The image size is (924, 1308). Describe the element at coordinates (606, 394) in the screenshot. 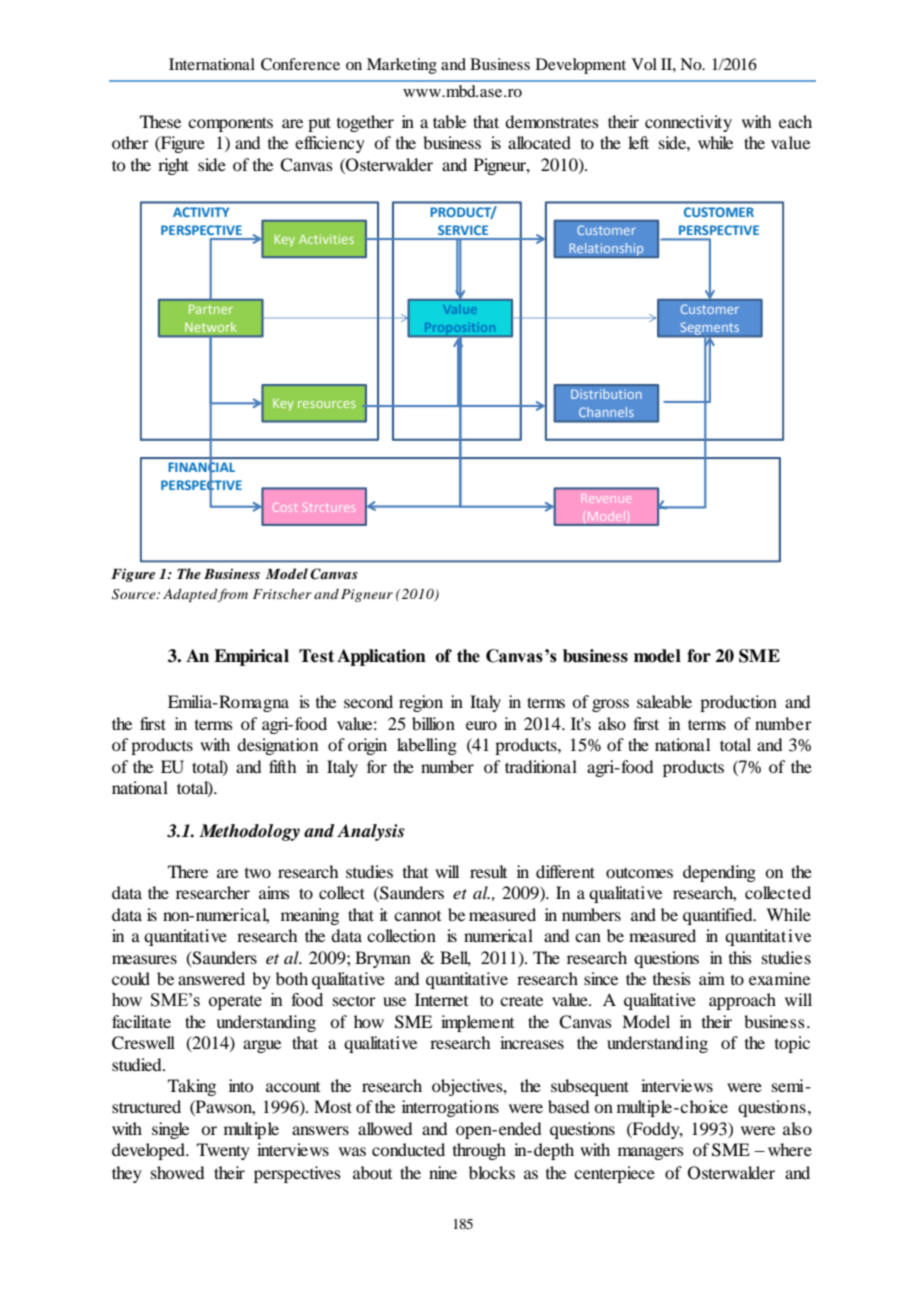

I see `Distribution` at that location.
